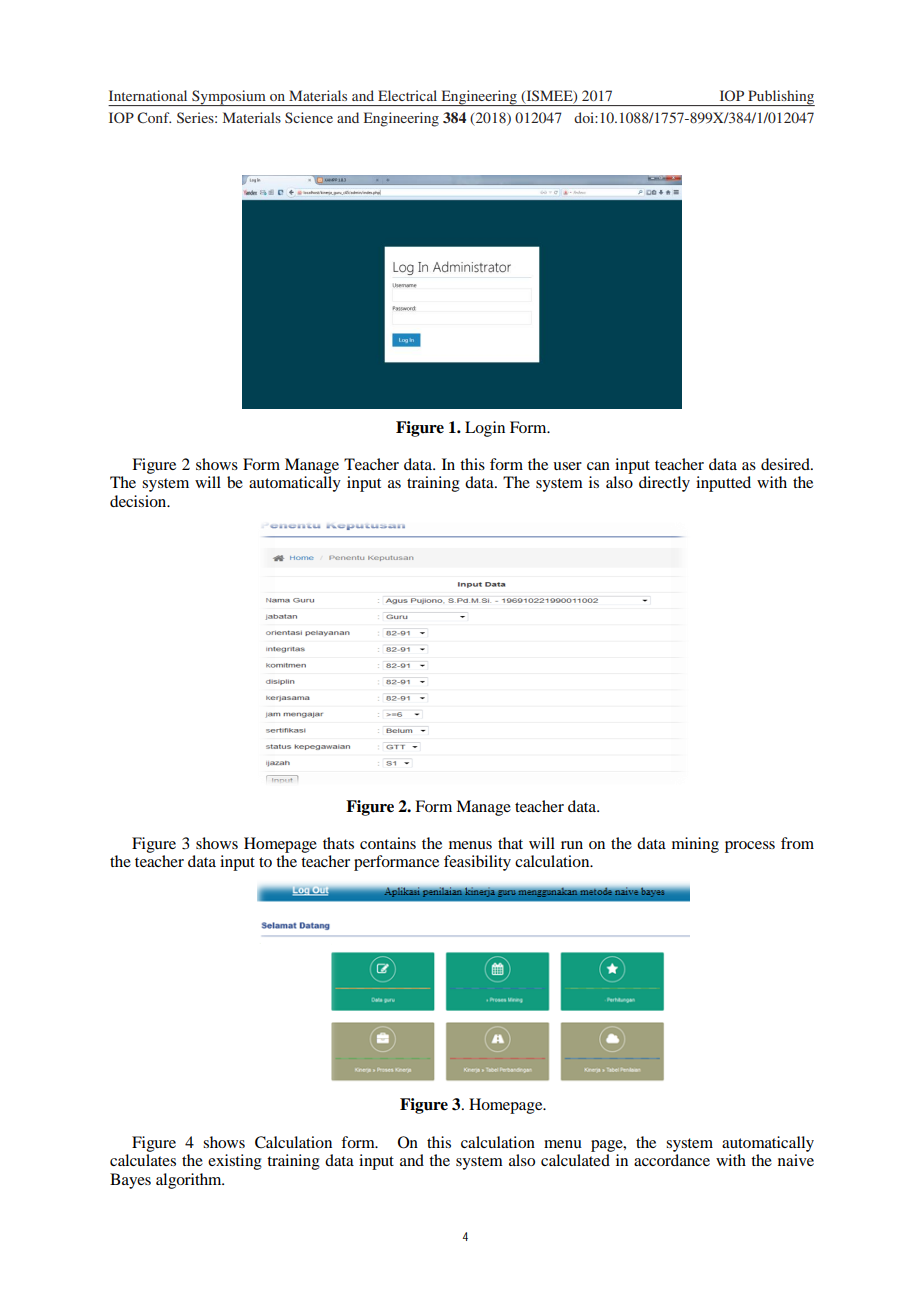  I want to click on run, so click(572, 845).
